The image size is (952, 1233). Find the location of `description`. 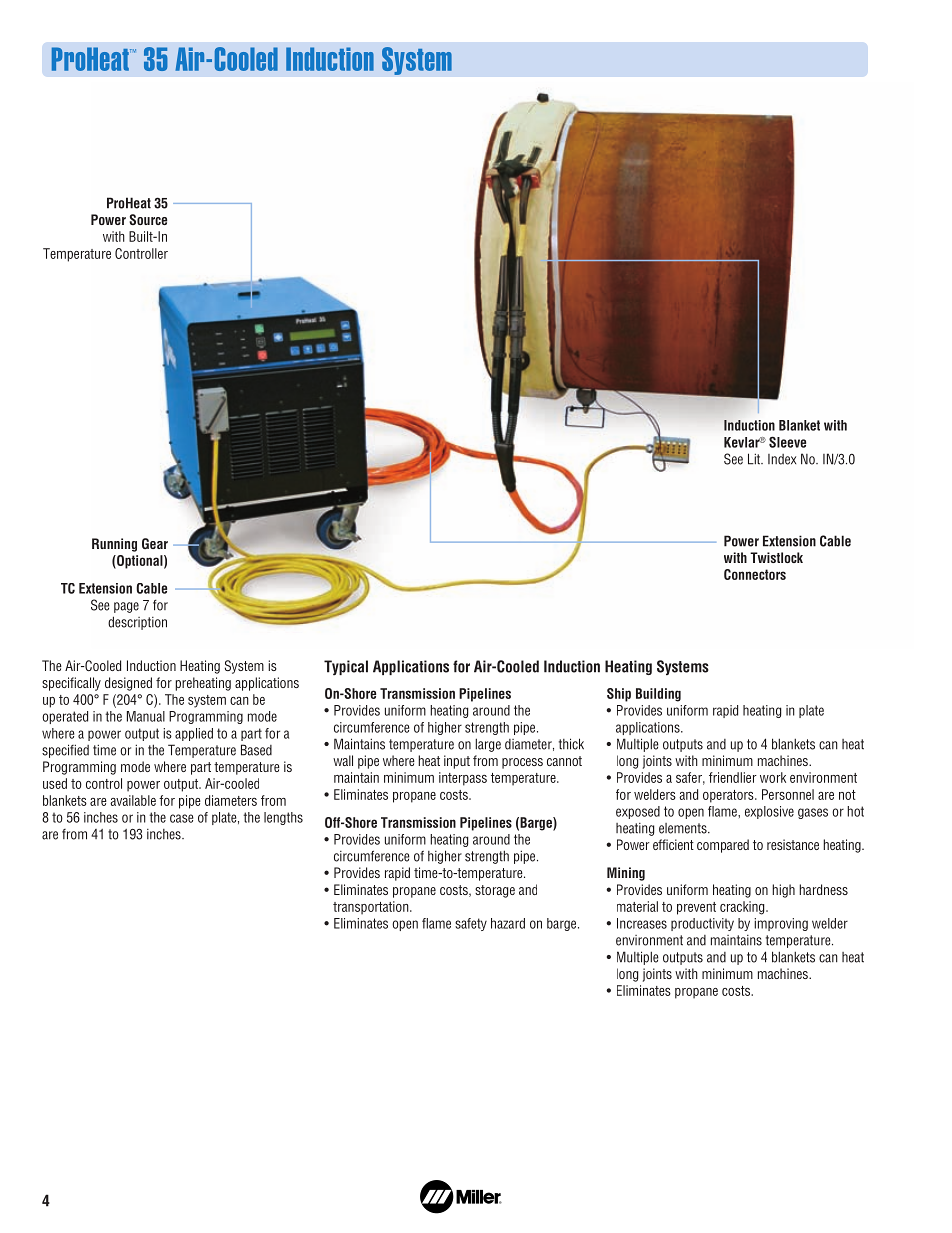

description is located at coordinates (137, 623).
